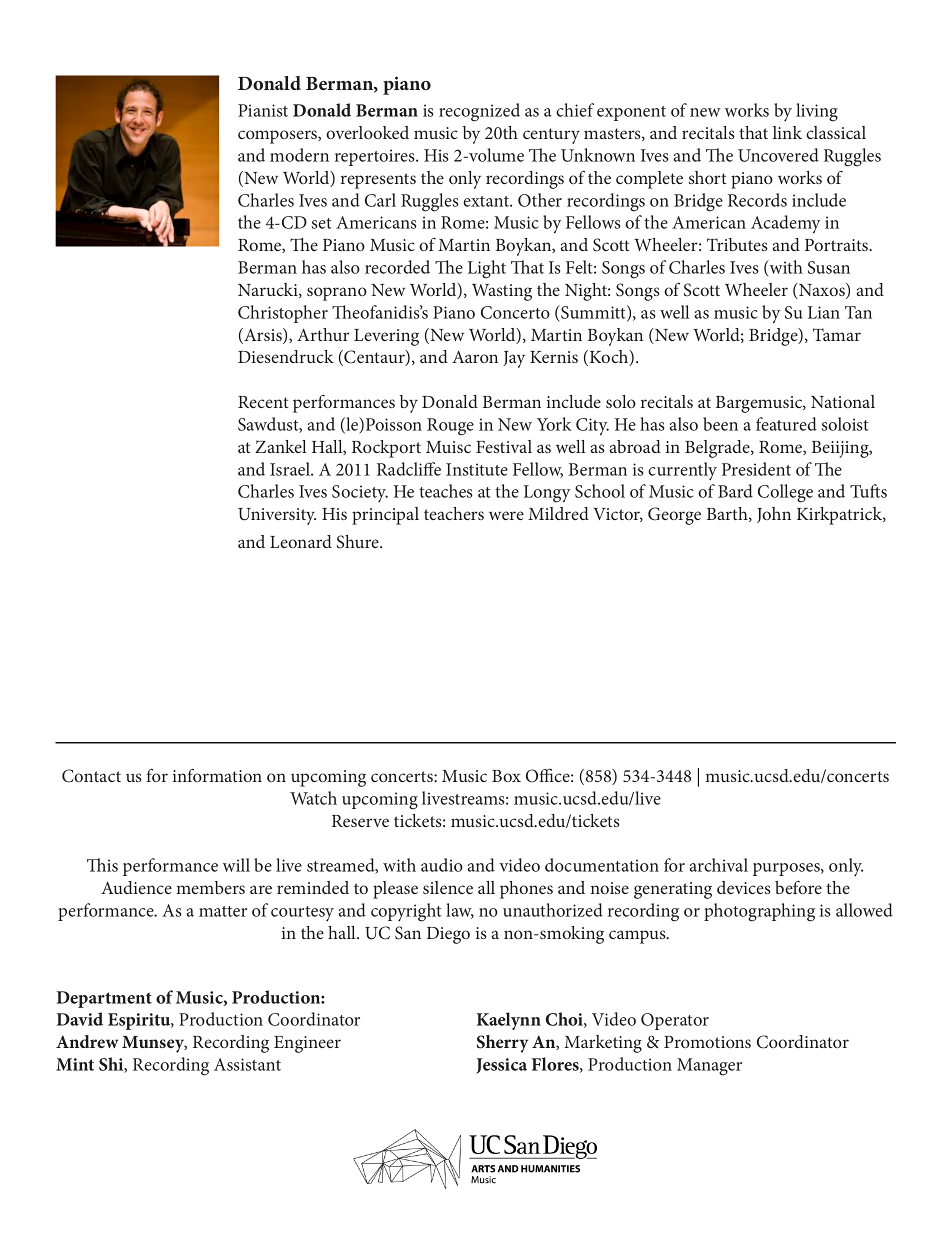  What do you see at coordinates (263, 402) in the screenshot?
I see `Recent` at bounding box center [263, 402].
